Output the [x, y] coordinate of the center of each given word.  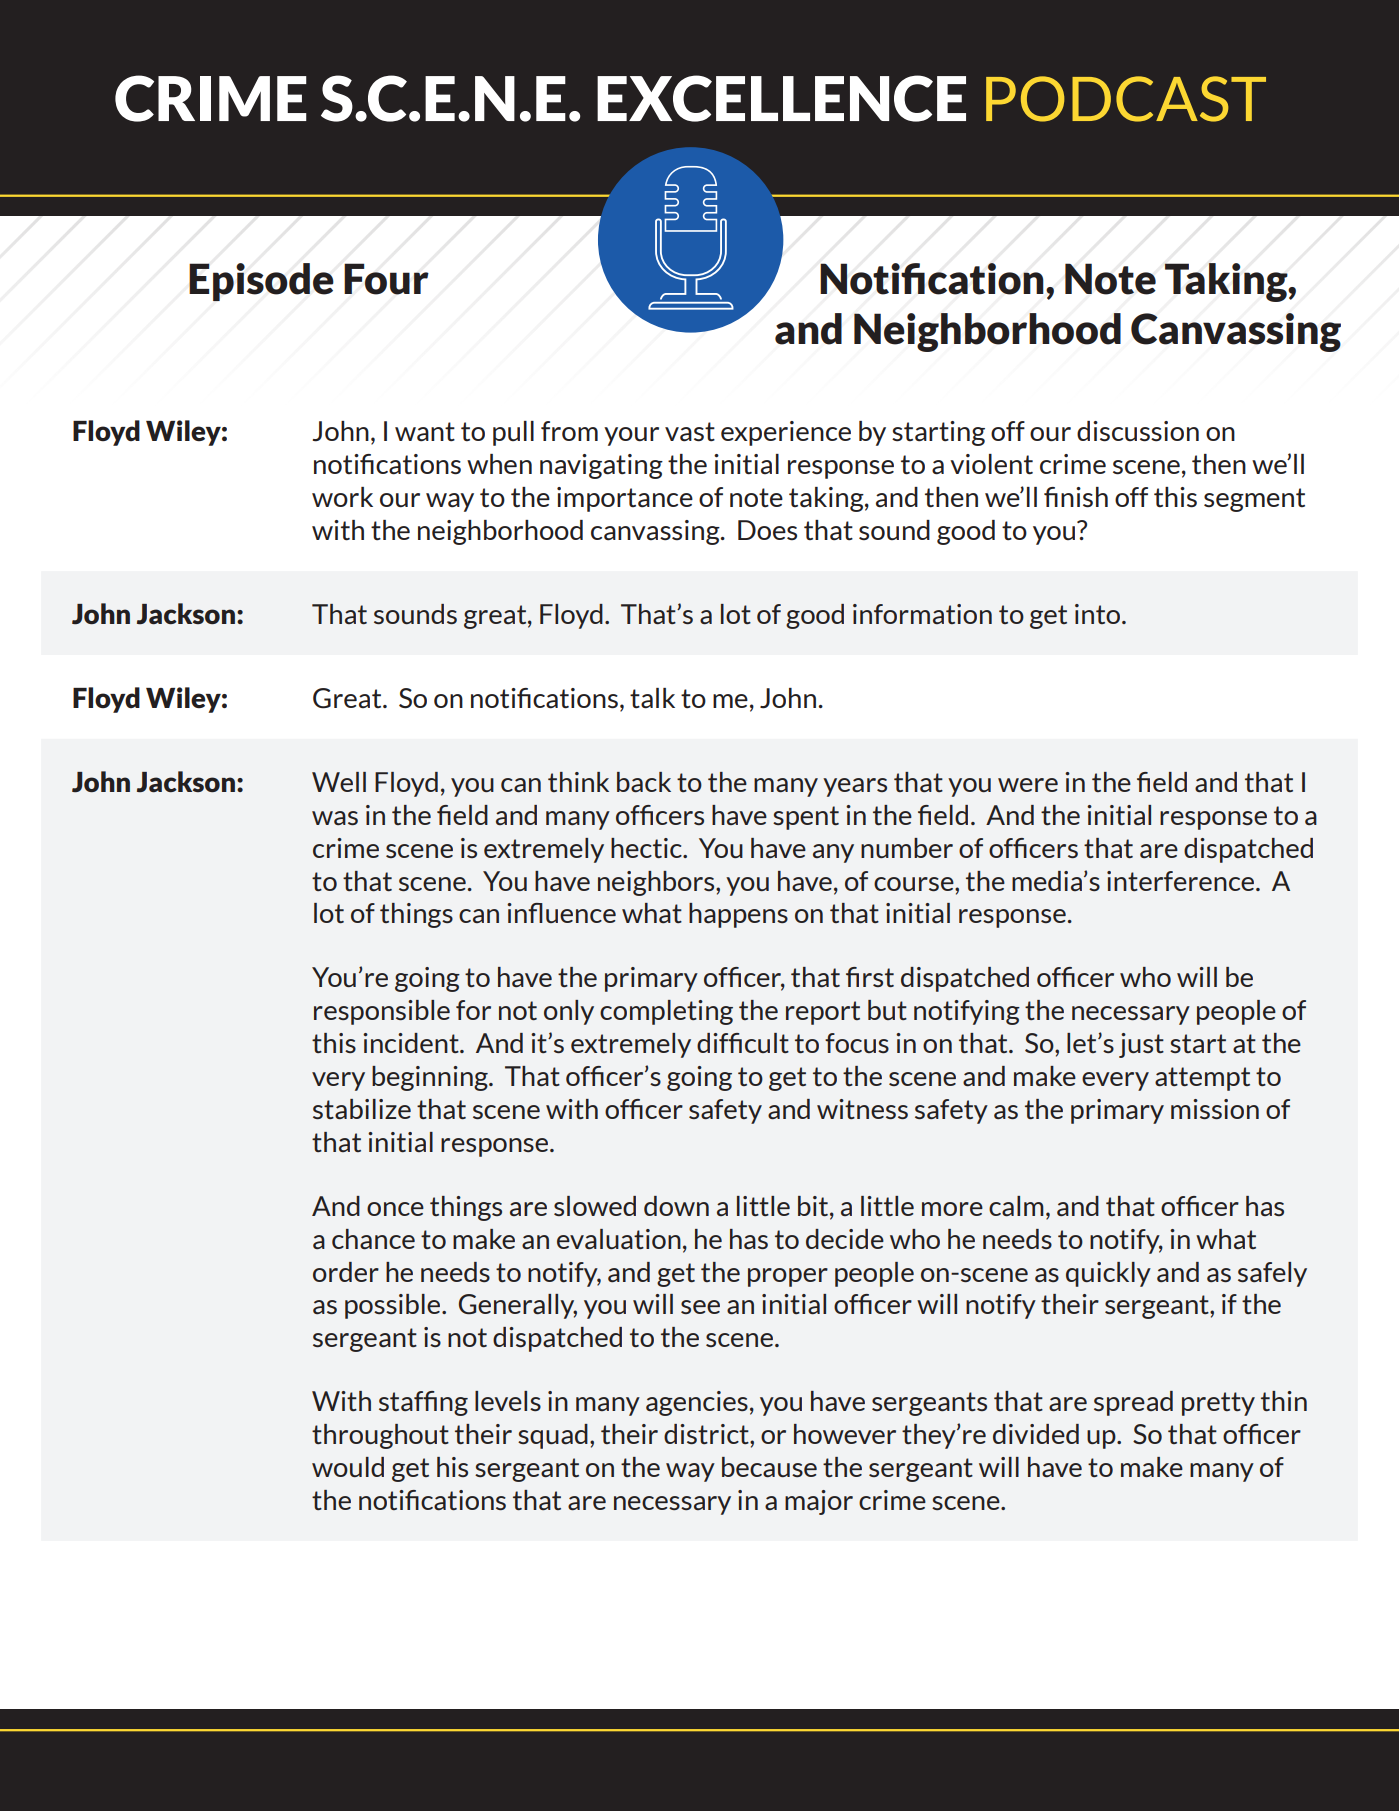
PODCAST [1126, 99]
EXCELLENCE [781, 98]
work [342, 497]
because [769, 1467]
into [1099, 614]
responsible [382, 1012]
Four [386, 279]
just [1141, 1045]
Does [767, 530]
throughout [380, 1436]
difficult [743, 1043]
